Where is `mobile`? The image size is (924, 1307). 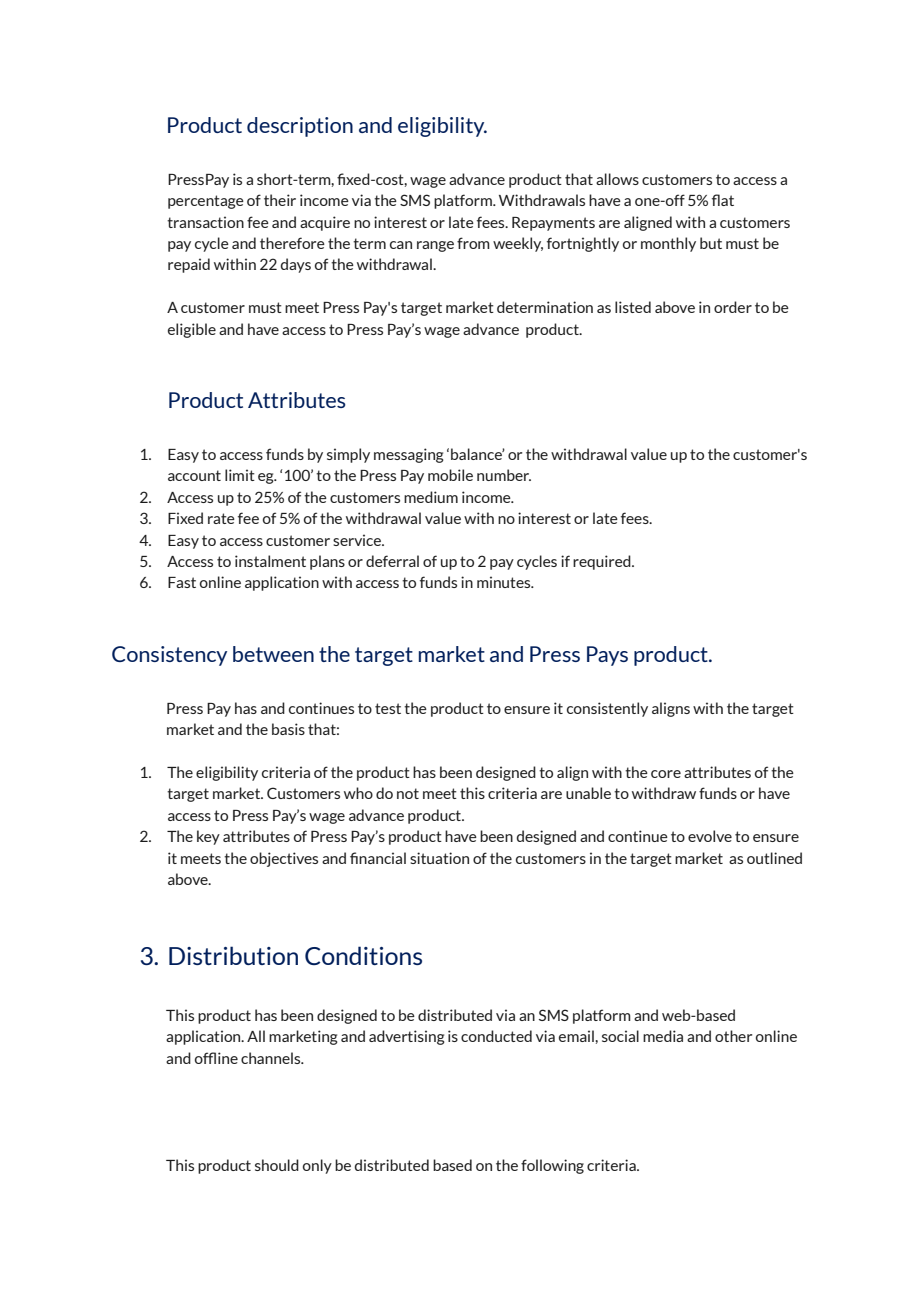
mobile is located at coordinates (450, 475).
